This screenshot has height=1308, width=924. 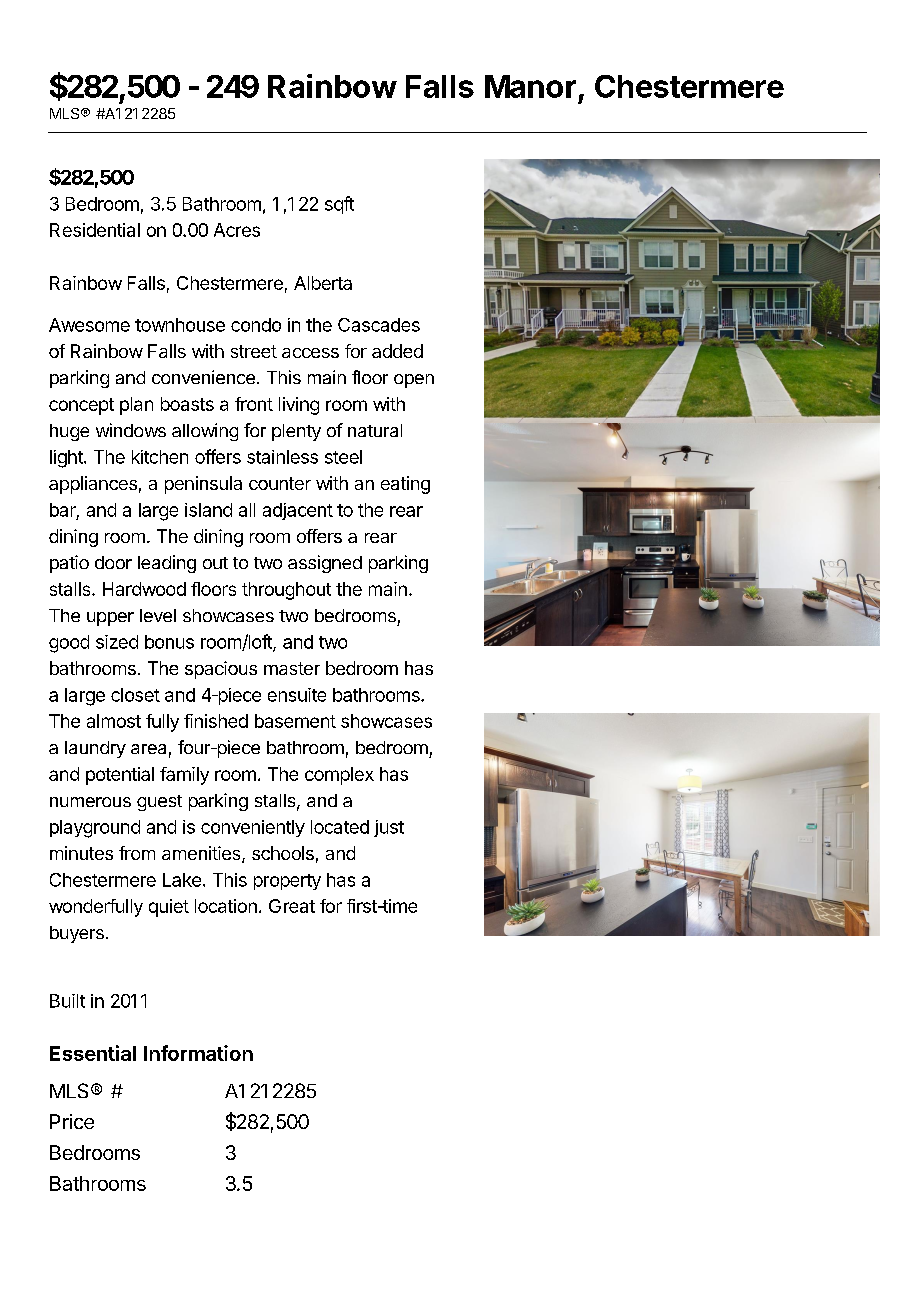 What do you see at coordinates (237, 230) in the screenshot?
I see `Acres` at bounding box center [237, 230].
